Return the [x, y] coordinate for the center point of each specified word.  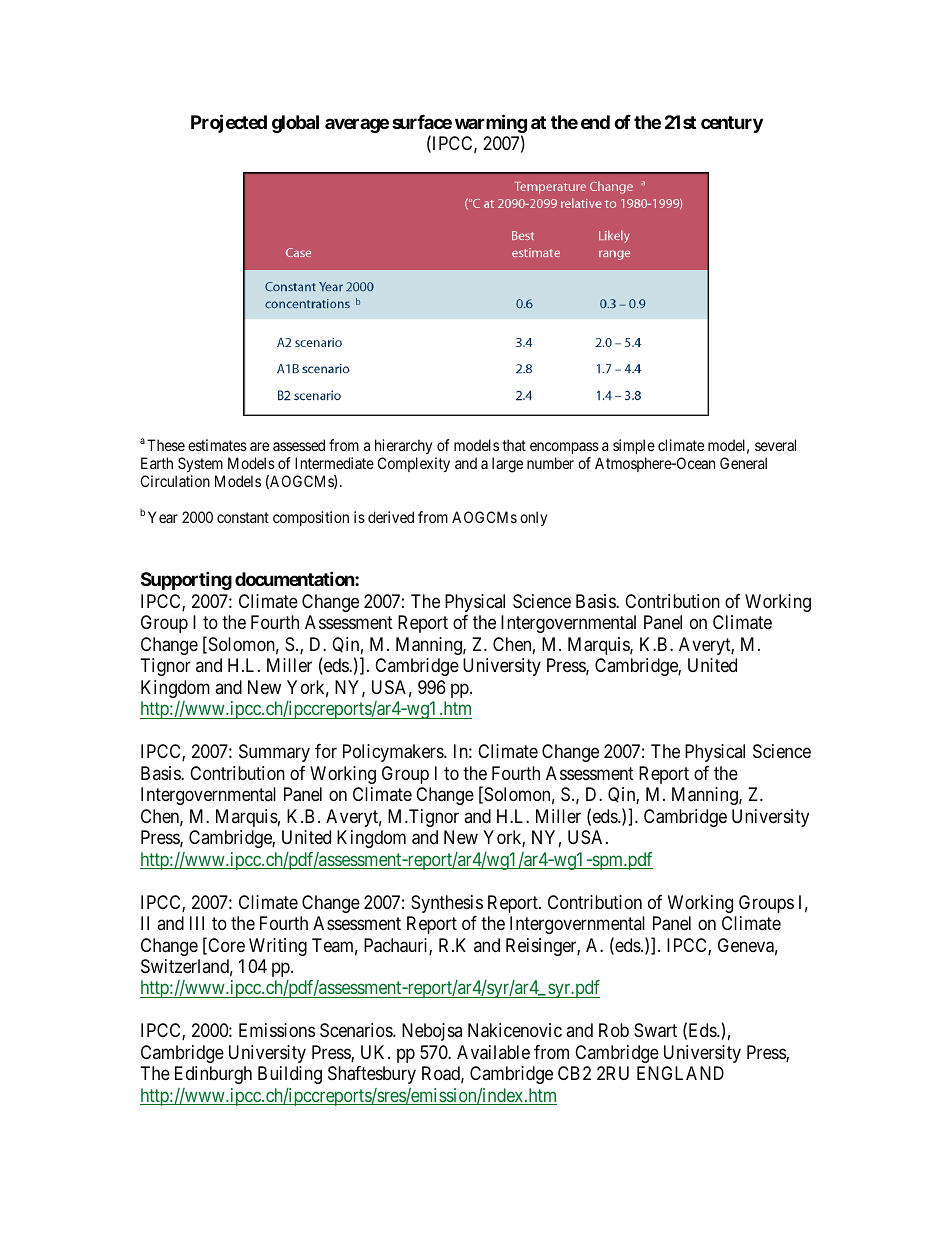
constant [243, 517]
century [732, 124]
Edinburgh [213, 1075]
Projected [229, 123]
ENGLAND [680, 1073]
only [533, 519]
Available [493, 1052]
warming [491, 125]
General [743, 463]
